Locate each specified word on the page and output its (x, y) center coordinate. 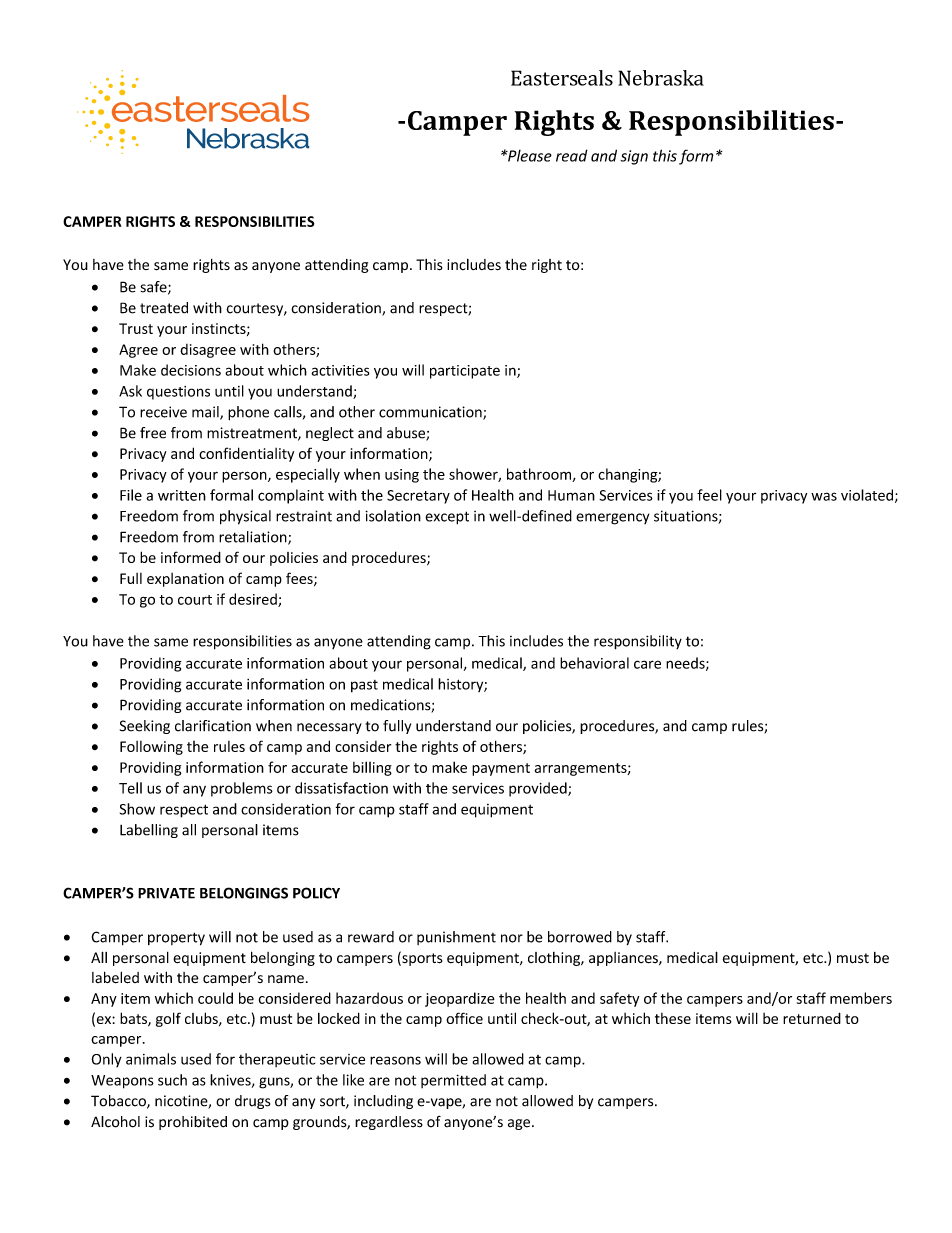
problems (242, 789)
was (824, 496)
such (172, 1080)
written (182, 495)
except (447, 518)
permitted (453, 1081)
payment (501, 769)
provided (539, 789)
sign (634, 157)
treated (164, 308)
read (572, 155)
